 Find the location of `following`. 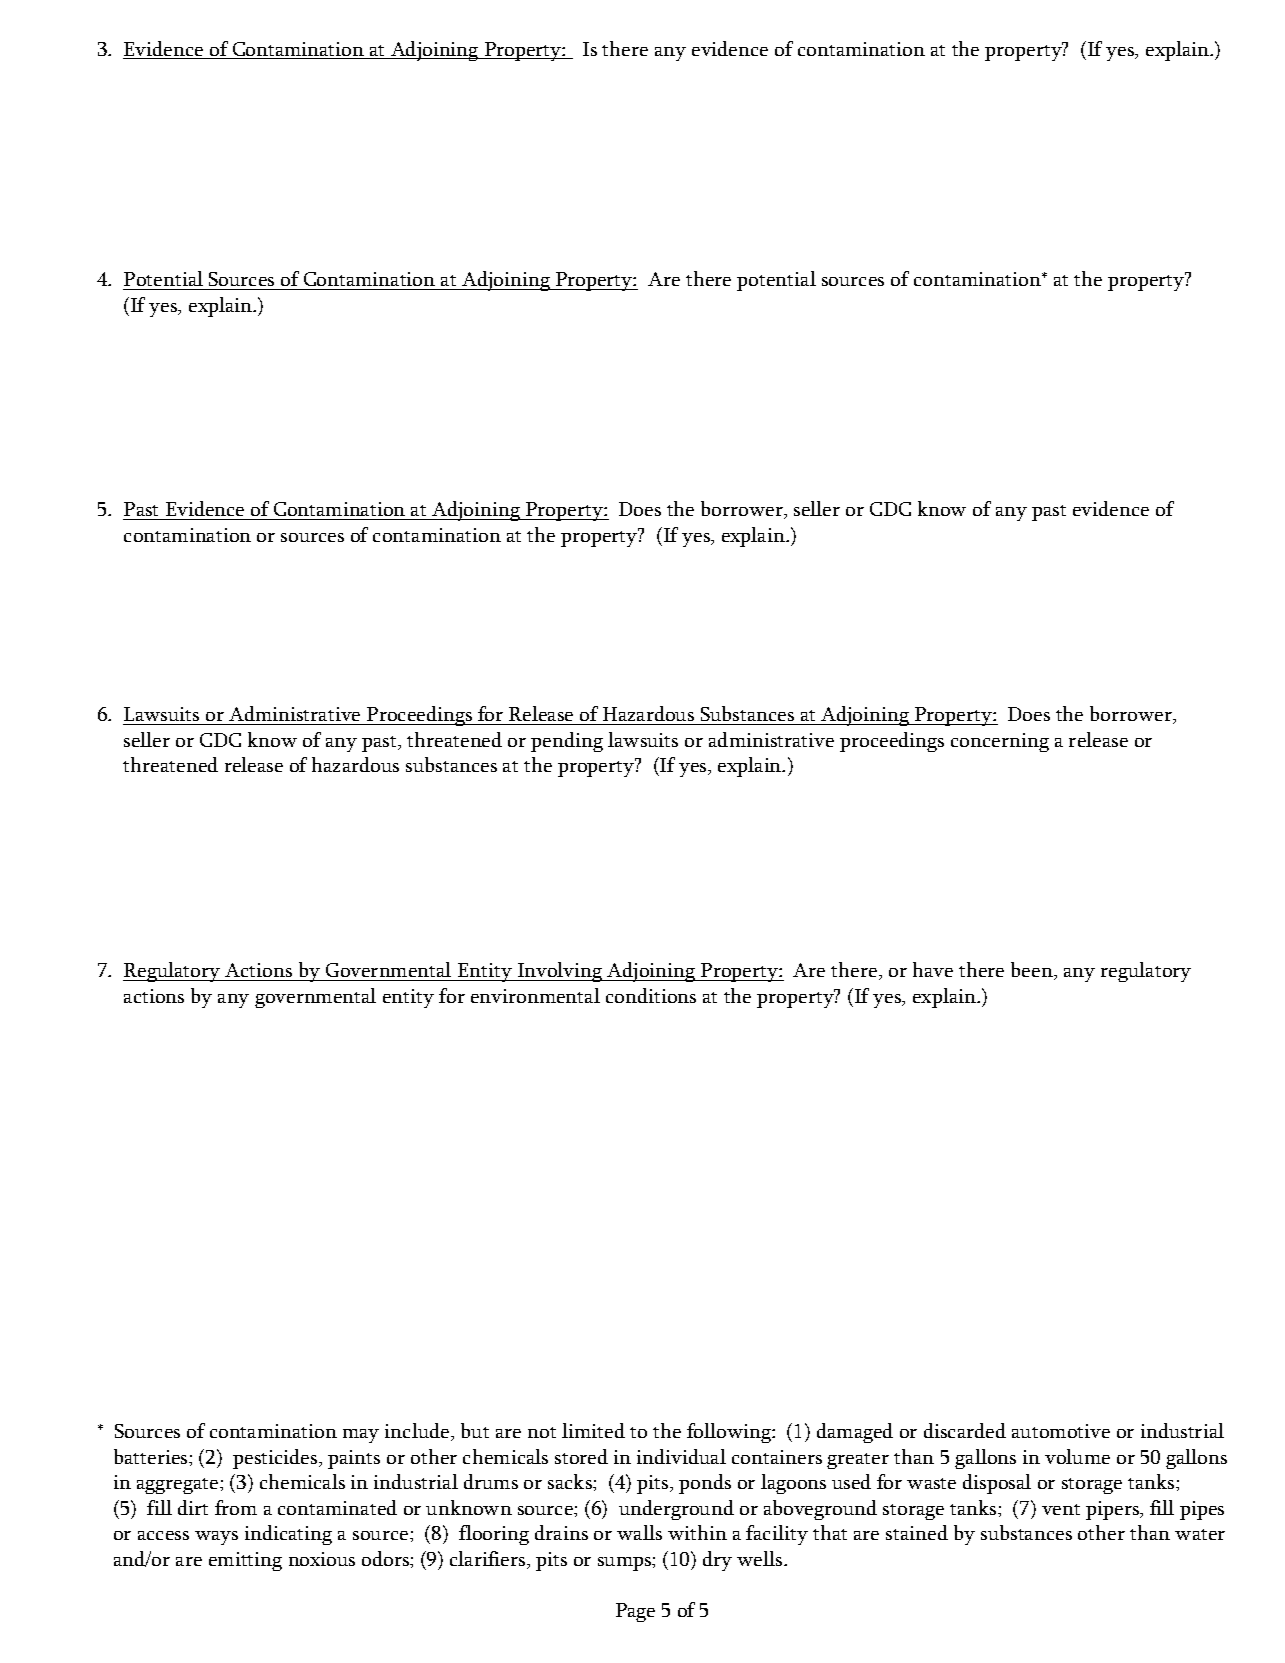

following is located at coordinates (730, 1433).
